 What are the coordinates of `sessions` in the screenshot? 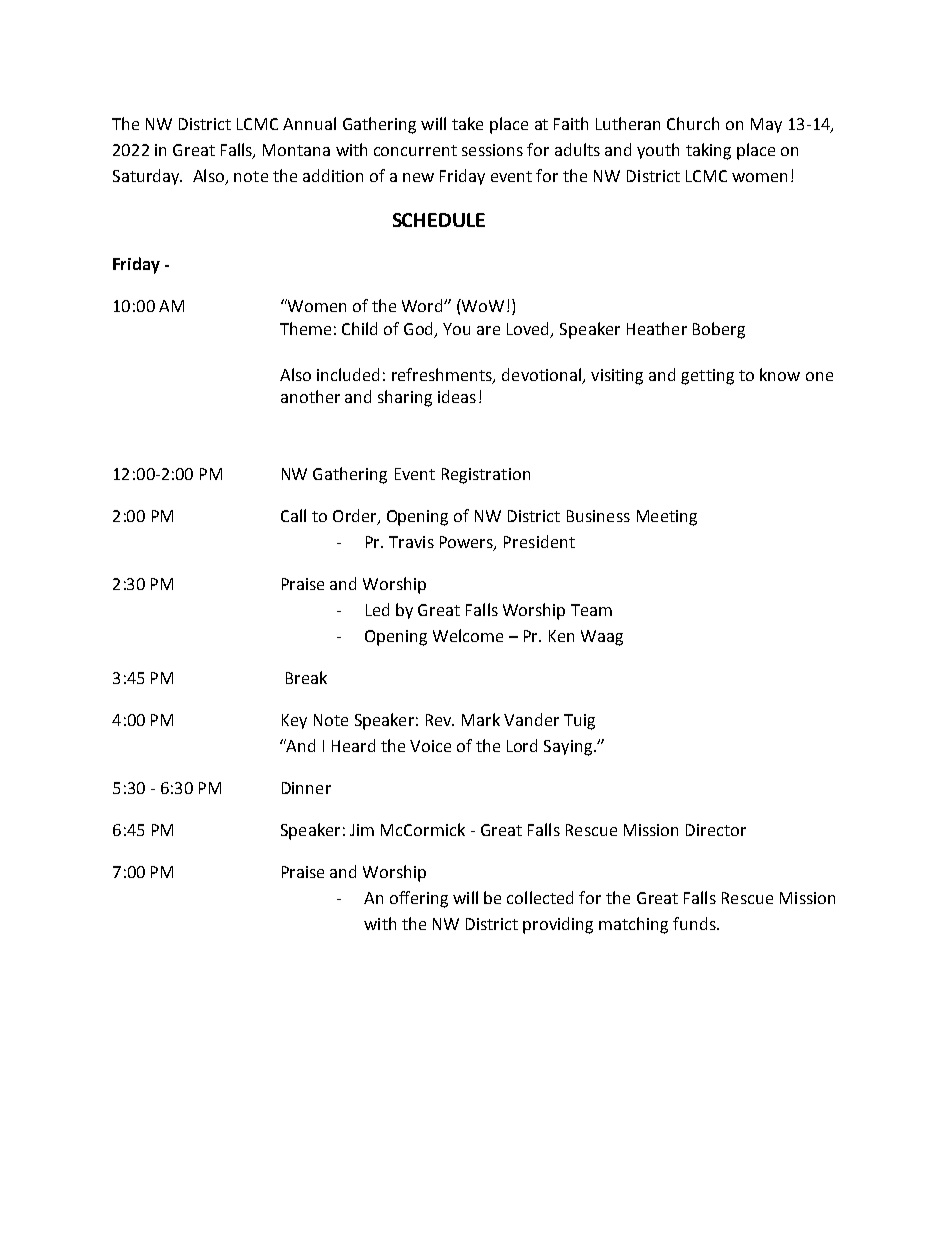 It's located at (492, 150).
